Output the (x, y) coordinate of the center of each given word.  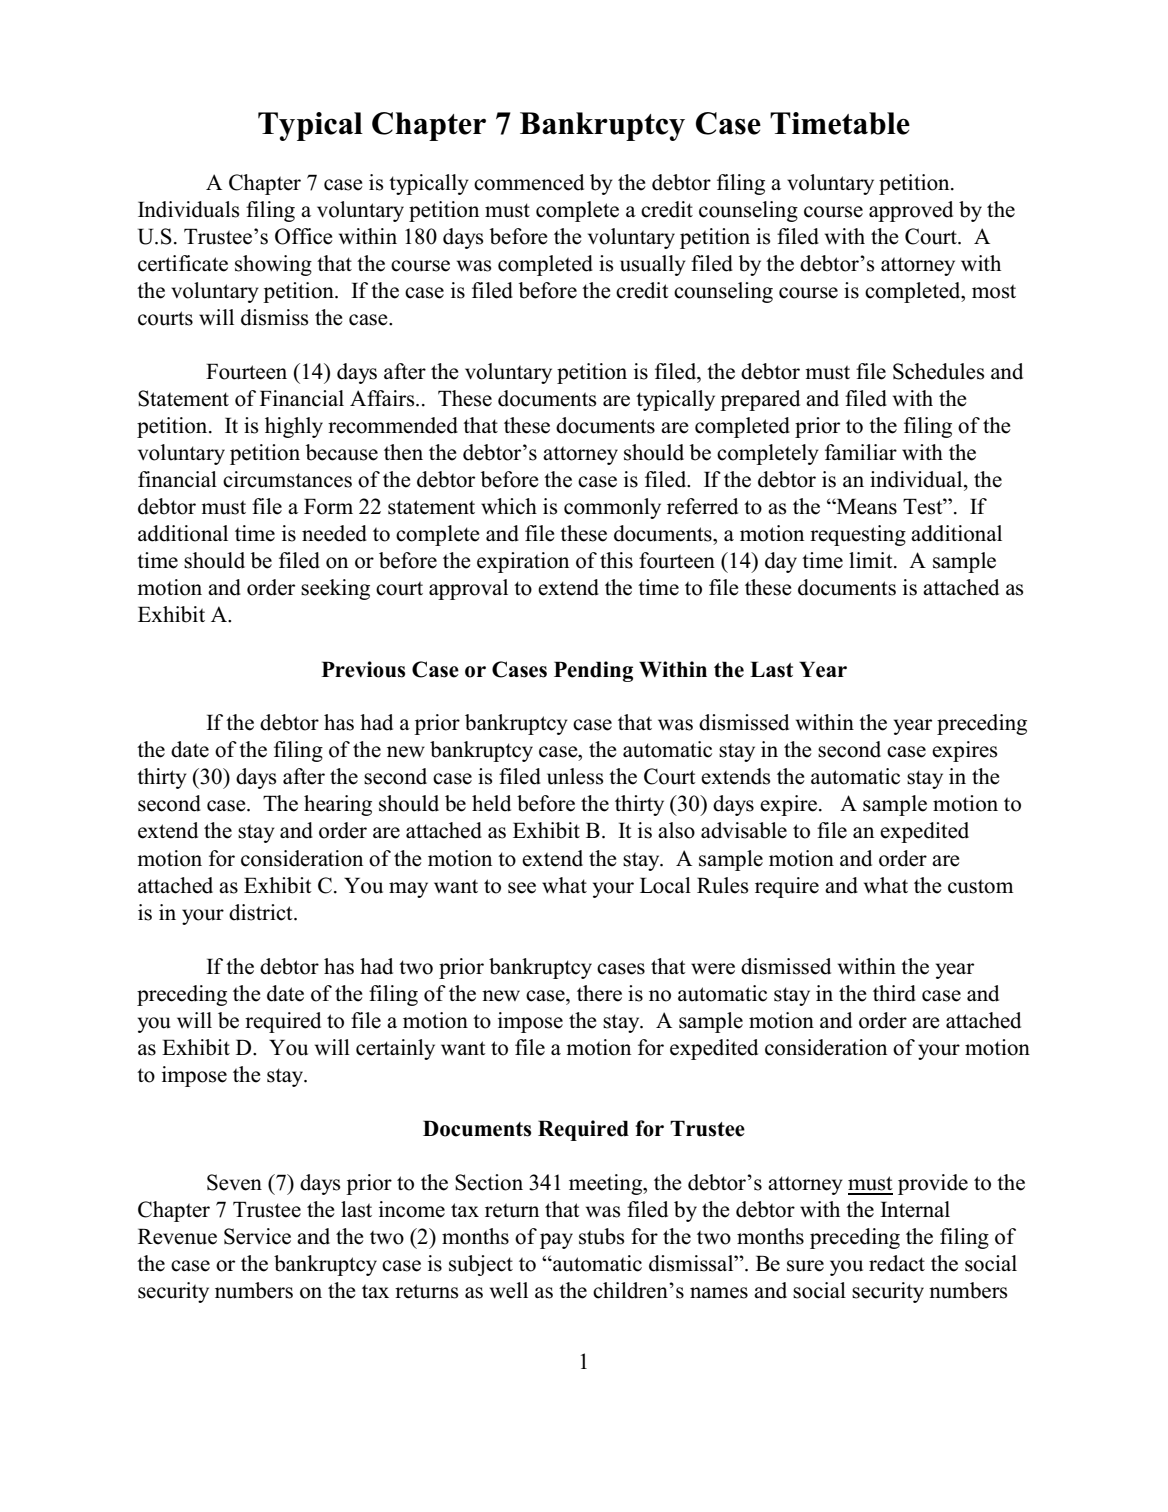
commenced (529, 182)
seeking (335, 589)
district (262, 912)
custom (981, 886)
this (616, 560)
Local (665, 885)
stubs (602, 1236)
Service (257, 1236)
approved (911, 211)
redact (897, 1263)
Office (303, 236)
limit (872, 560)
